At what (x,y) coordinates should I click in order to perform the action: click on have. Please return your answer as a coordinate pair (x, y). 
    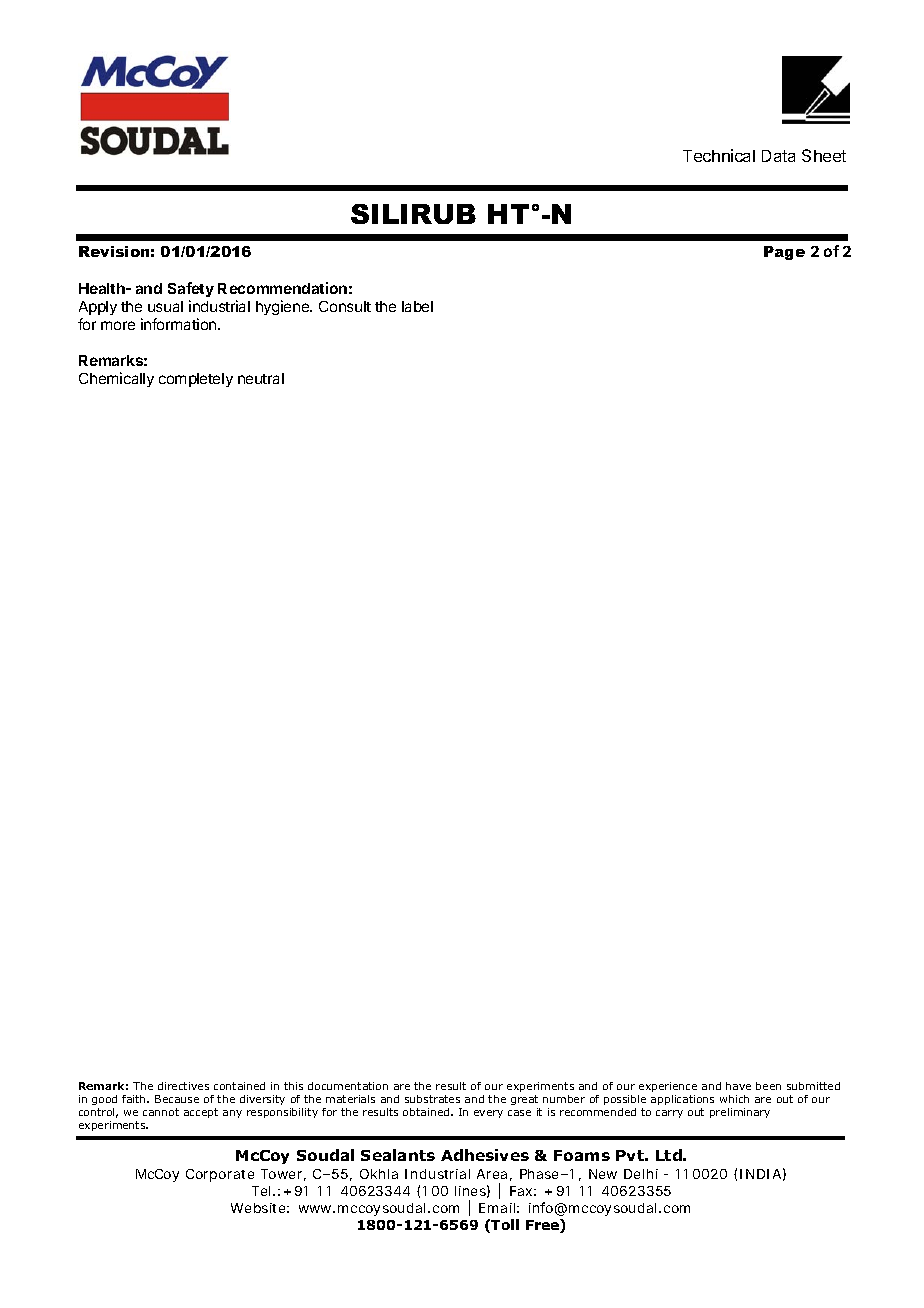
    Looking at the image, I should click on (738, 1086).
